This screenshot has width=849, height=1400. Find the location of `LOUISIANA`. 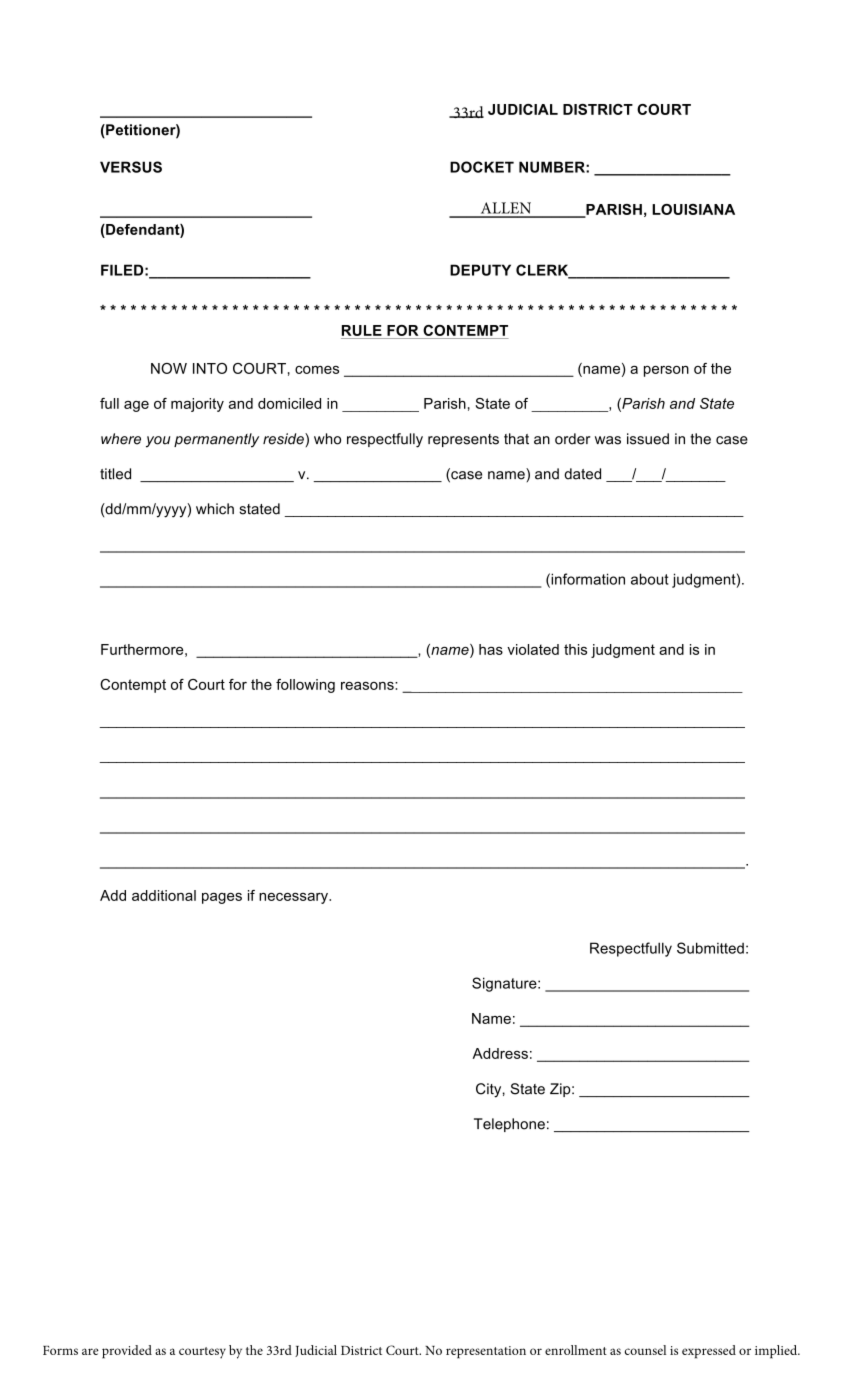

LOUISIANA is located at coordinates (693, 209).
